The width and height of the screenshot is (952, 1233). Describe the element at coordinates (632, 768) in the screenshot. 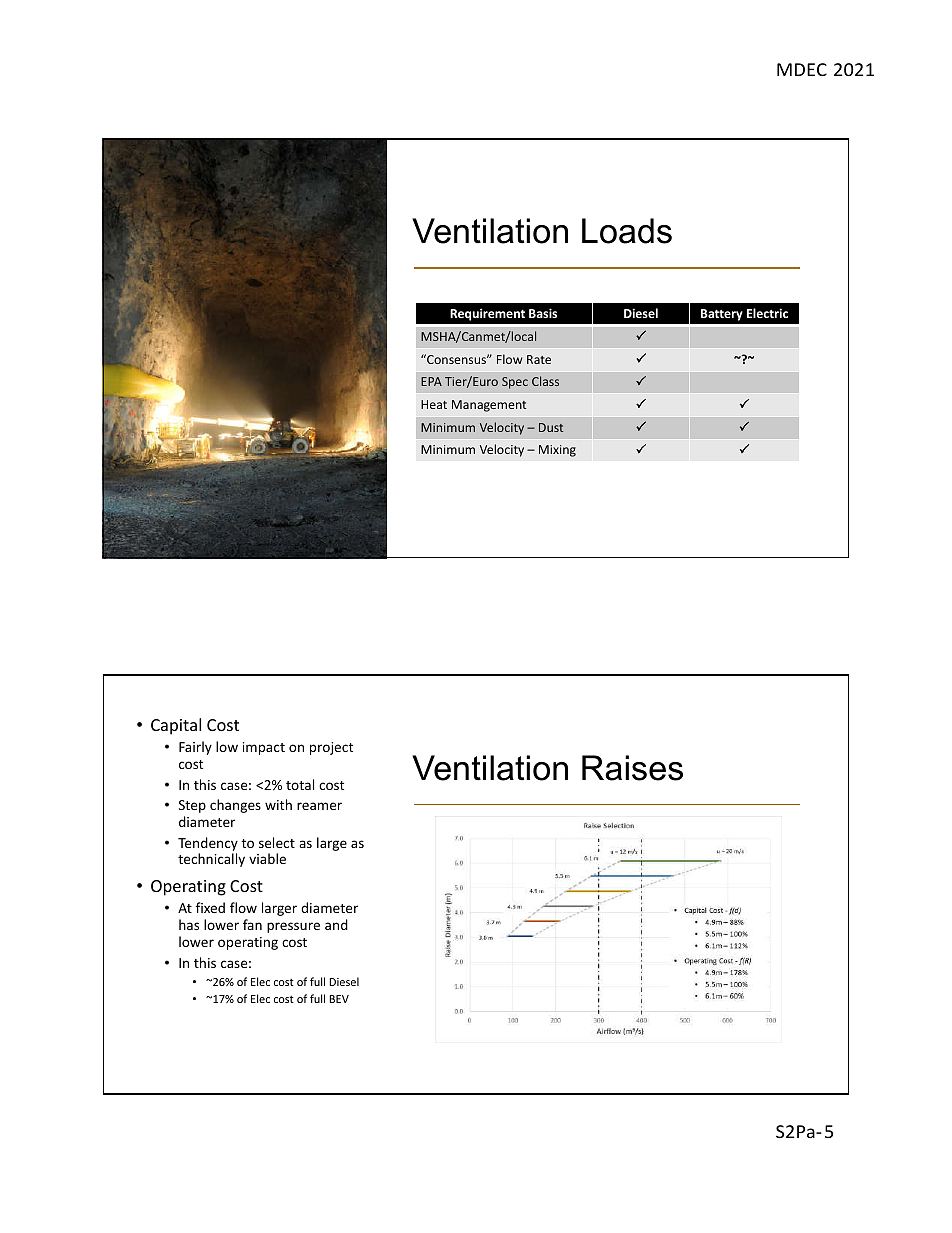

I see `Raises` at that location.
